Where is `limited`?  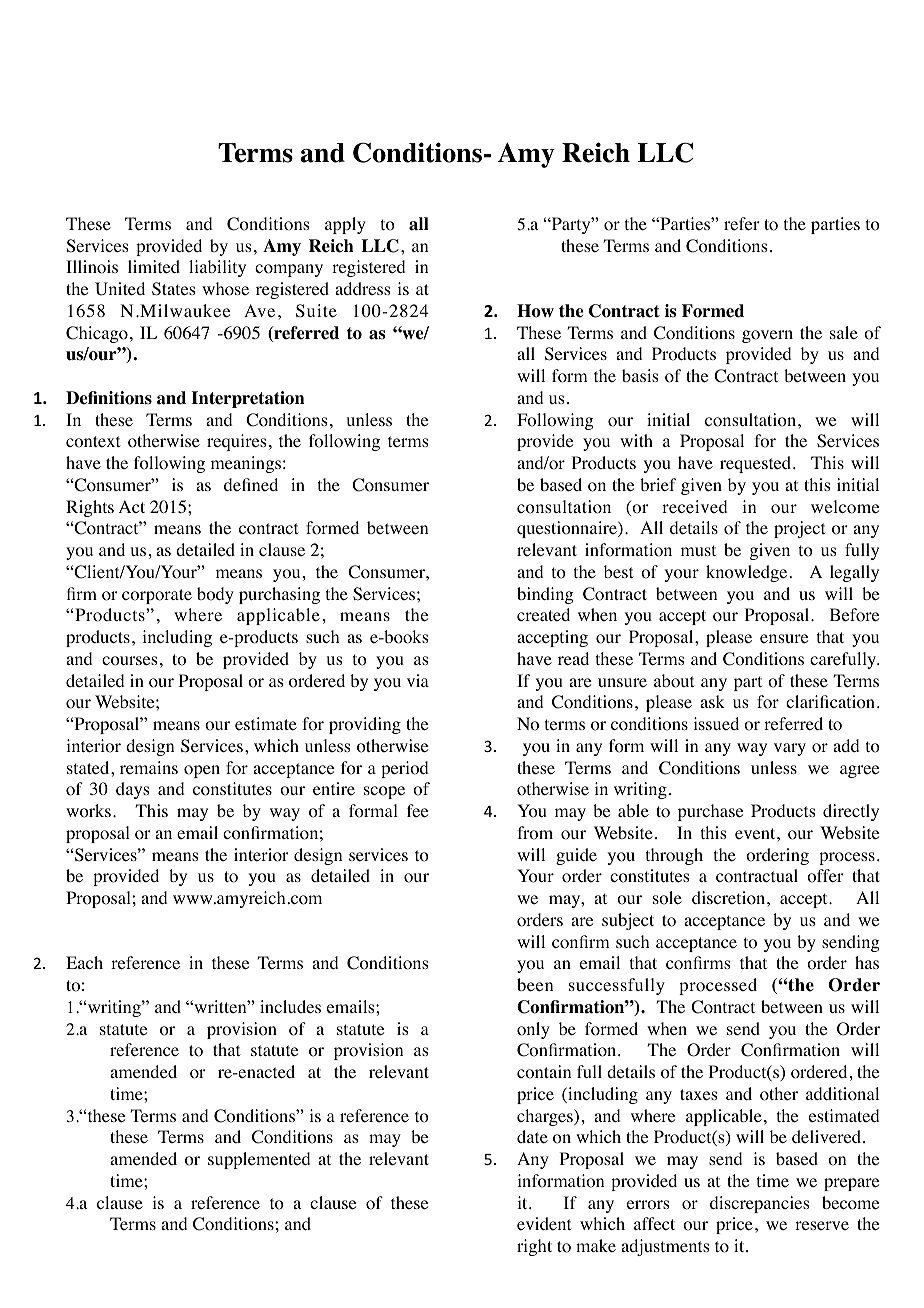
limited is located at coordinates (154, 266).
